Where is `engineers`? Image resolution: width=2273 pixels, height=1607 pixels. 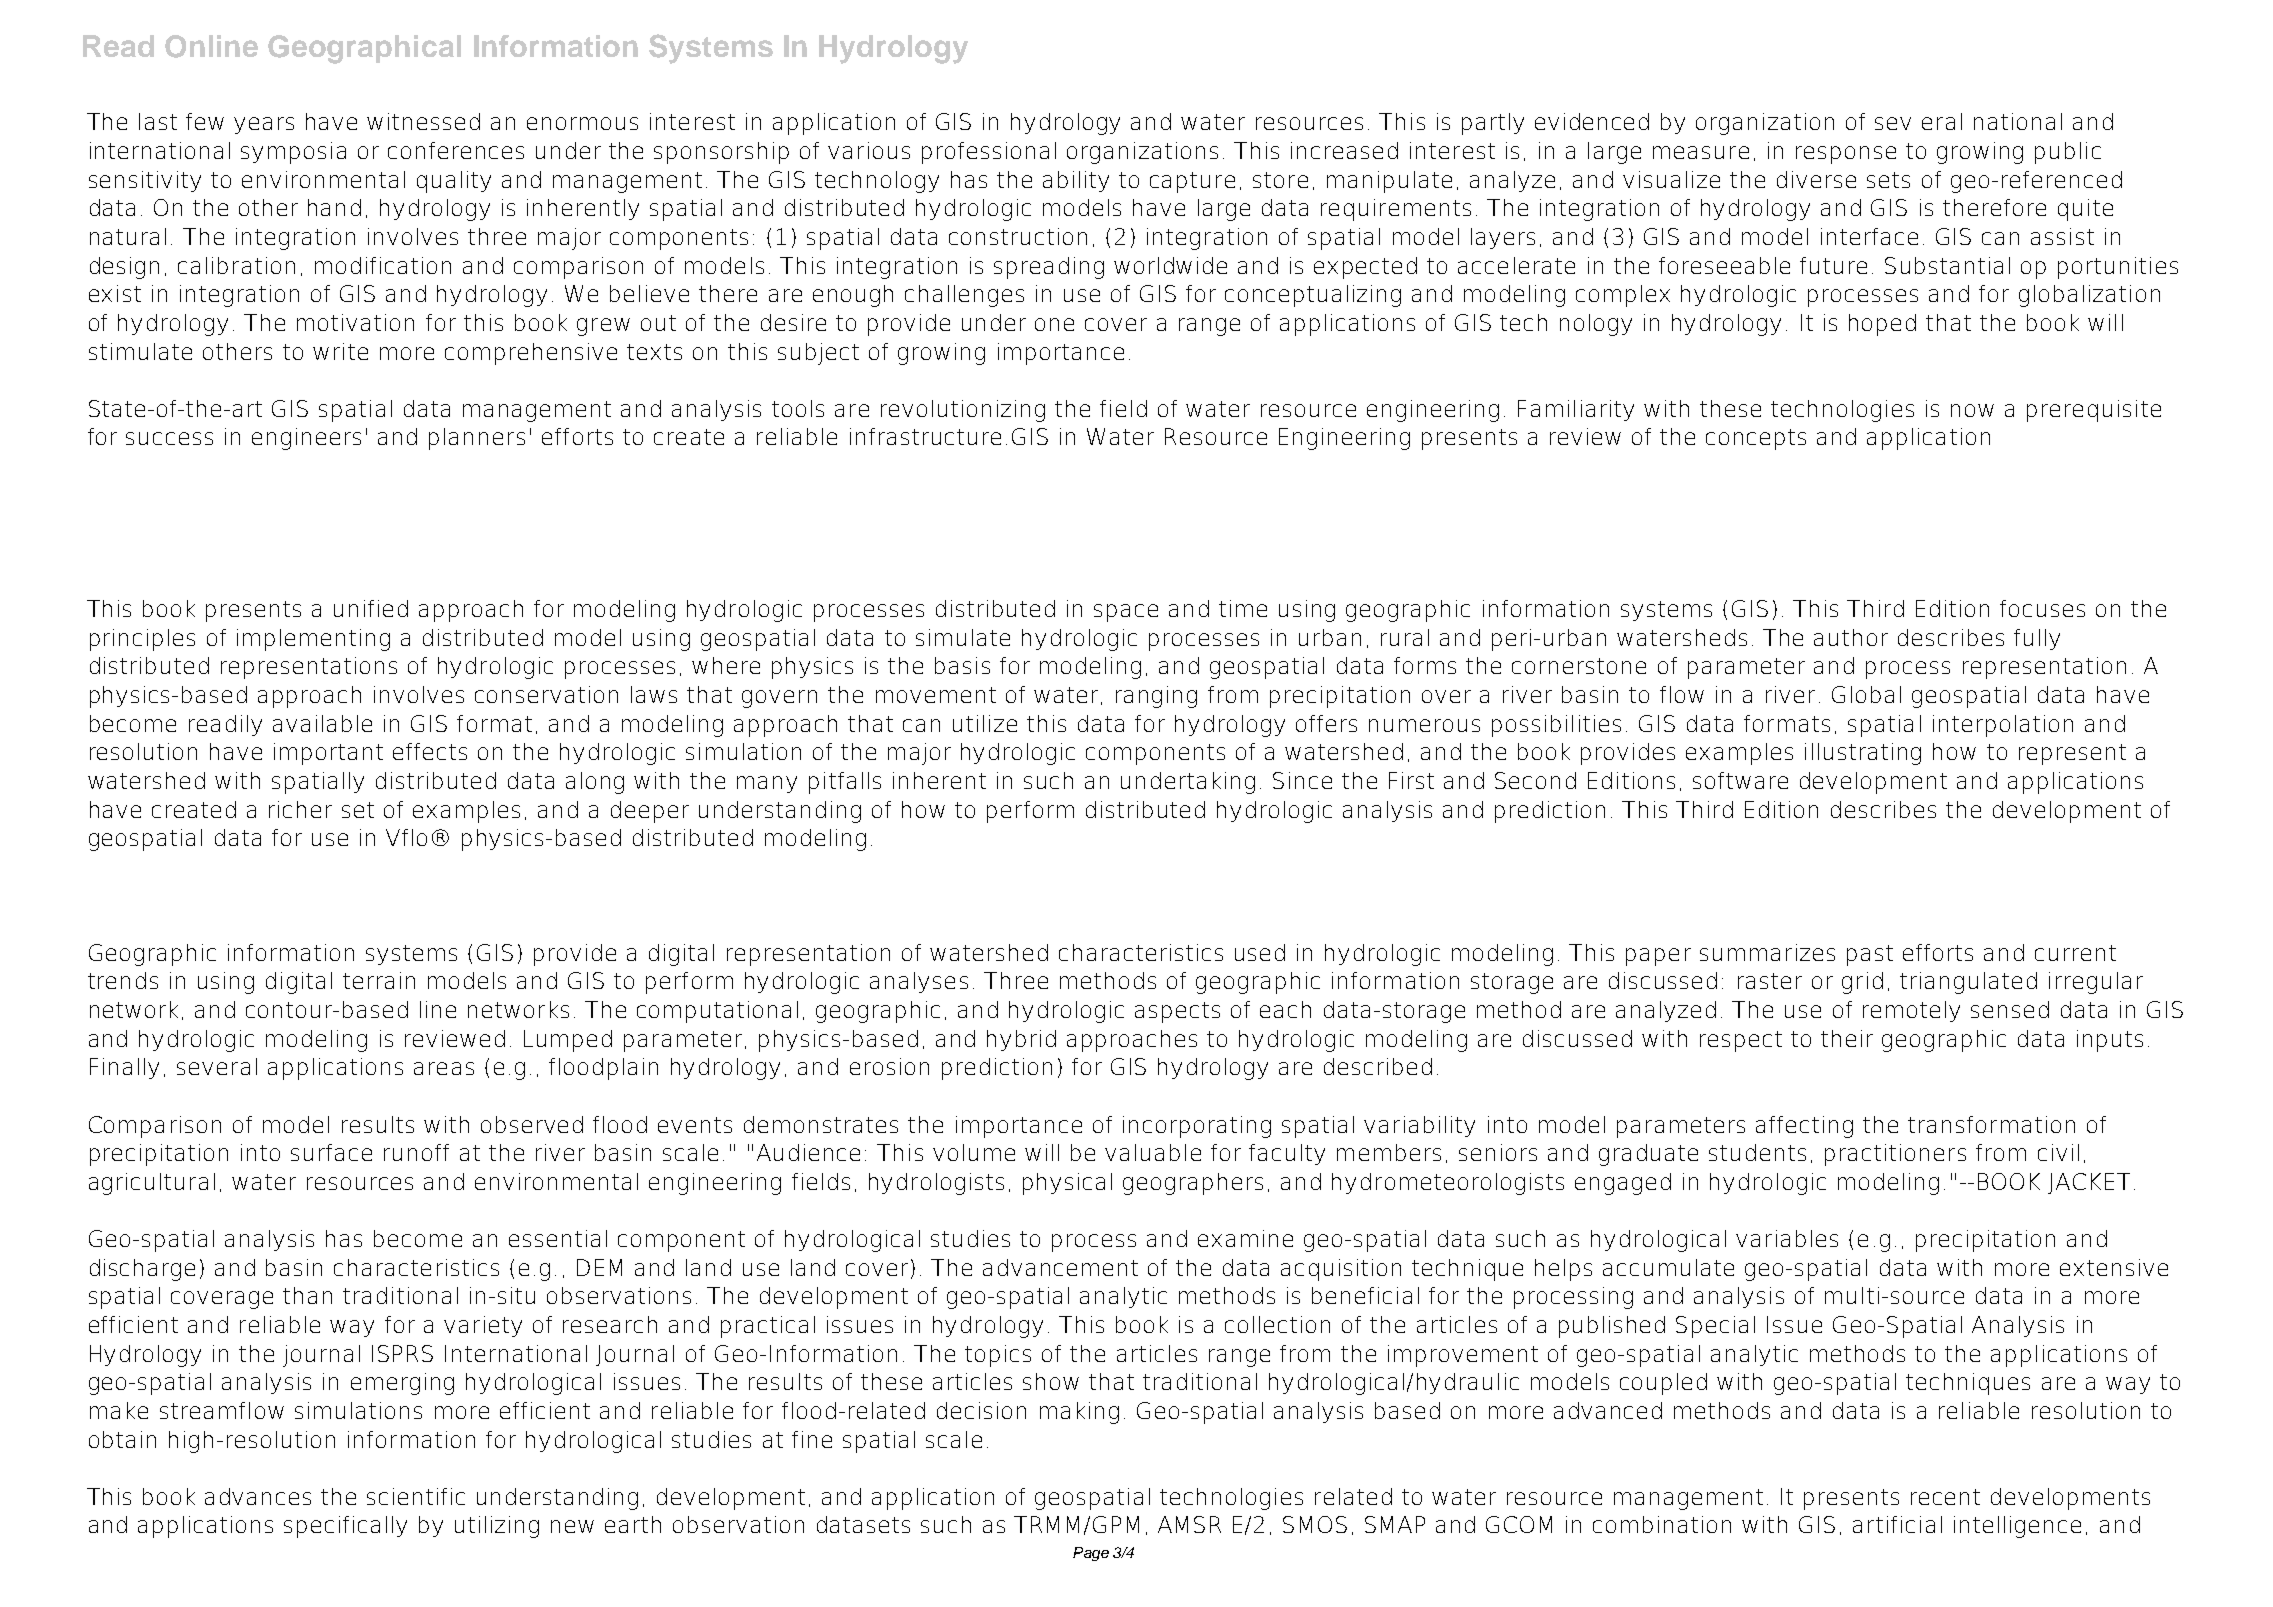 engineers is located at coordinates (306, 439).
